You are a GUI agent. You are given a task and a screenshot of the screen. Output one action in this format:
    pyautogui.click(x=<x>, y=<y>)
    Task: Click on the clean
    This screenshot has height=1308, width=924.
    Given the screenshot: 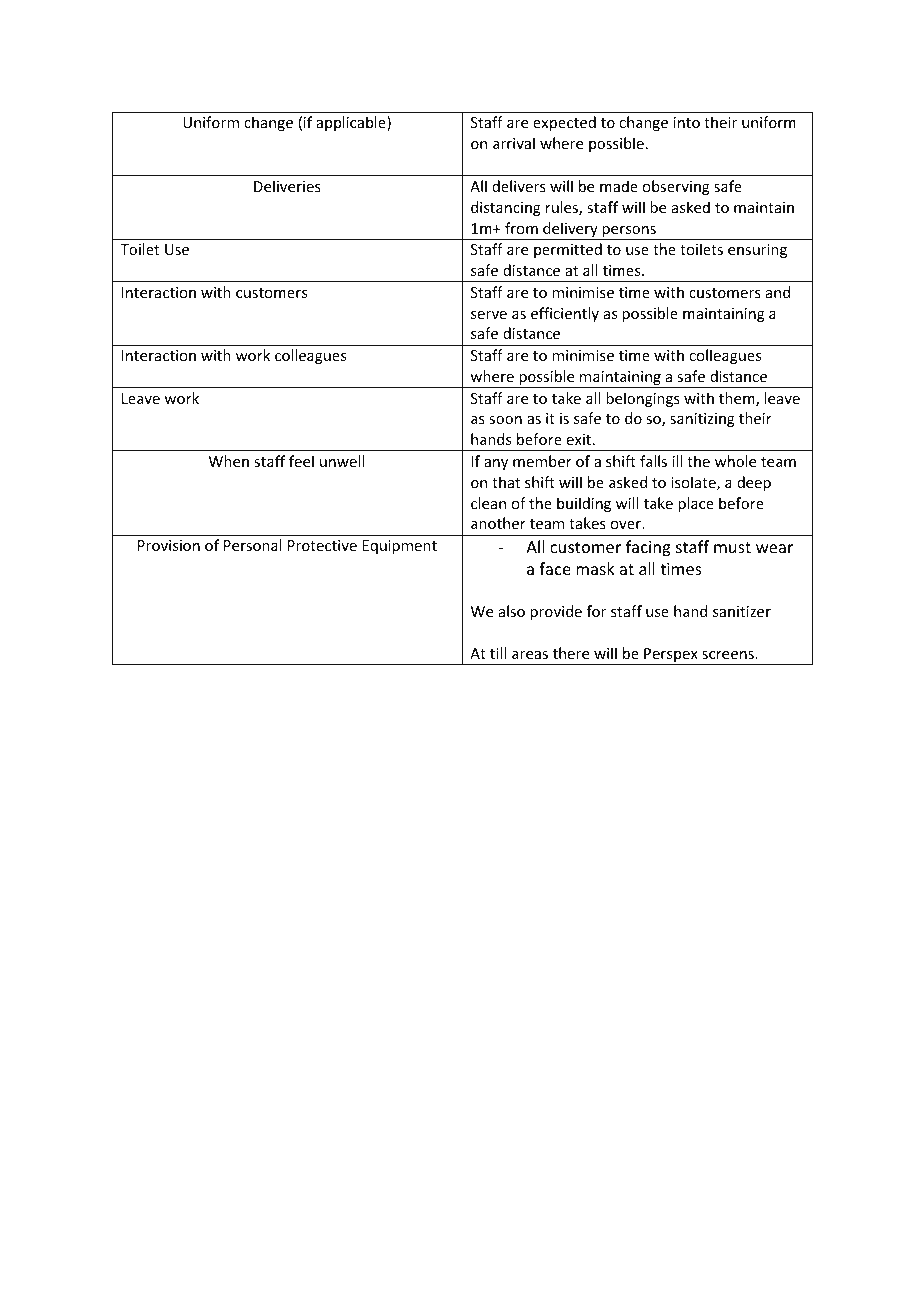 What is the action you would take?
    pyautogui.click(x=488, y=503)
